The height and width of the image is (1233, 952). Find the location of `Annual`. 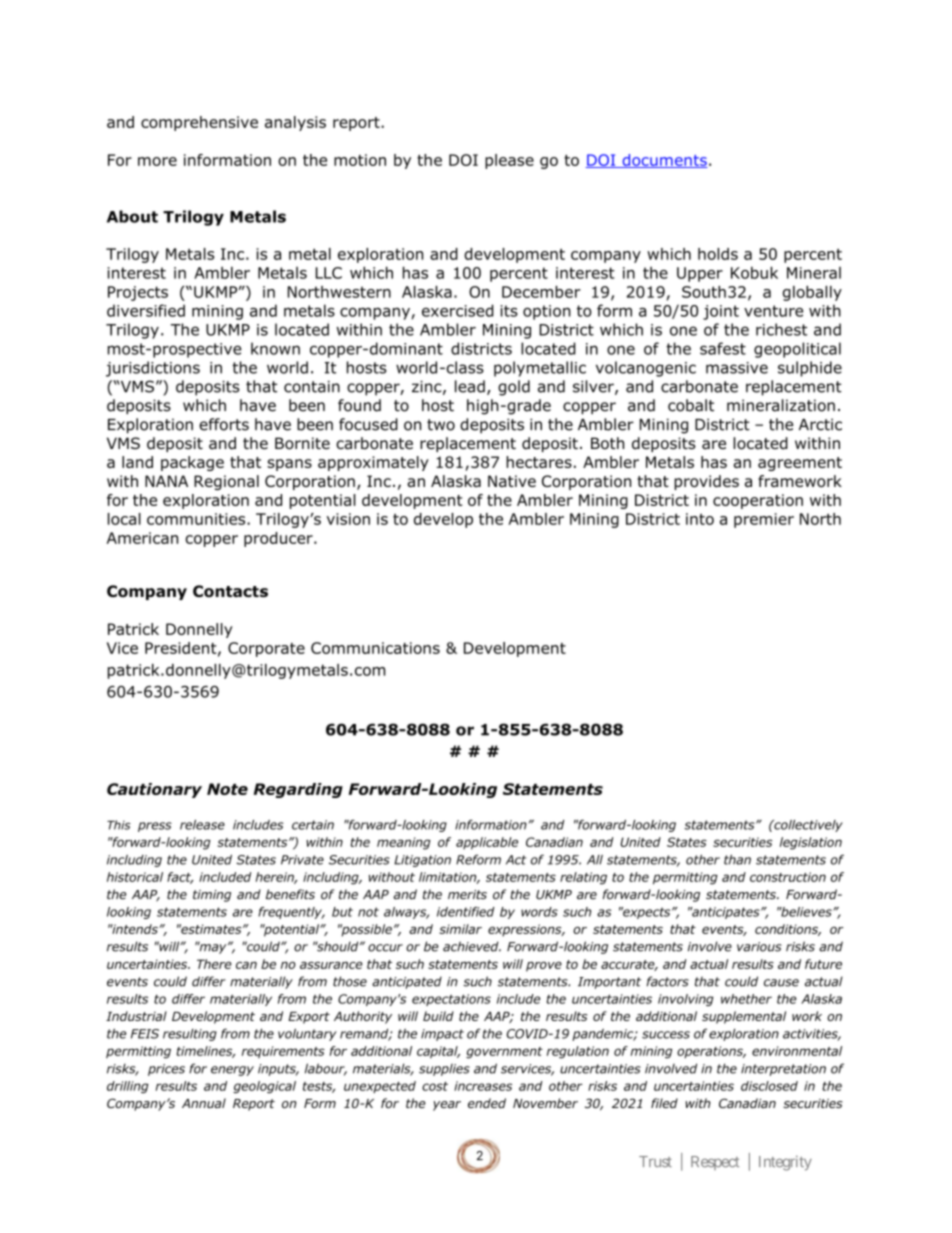

Annual is located at coordinates (204, 1103).
